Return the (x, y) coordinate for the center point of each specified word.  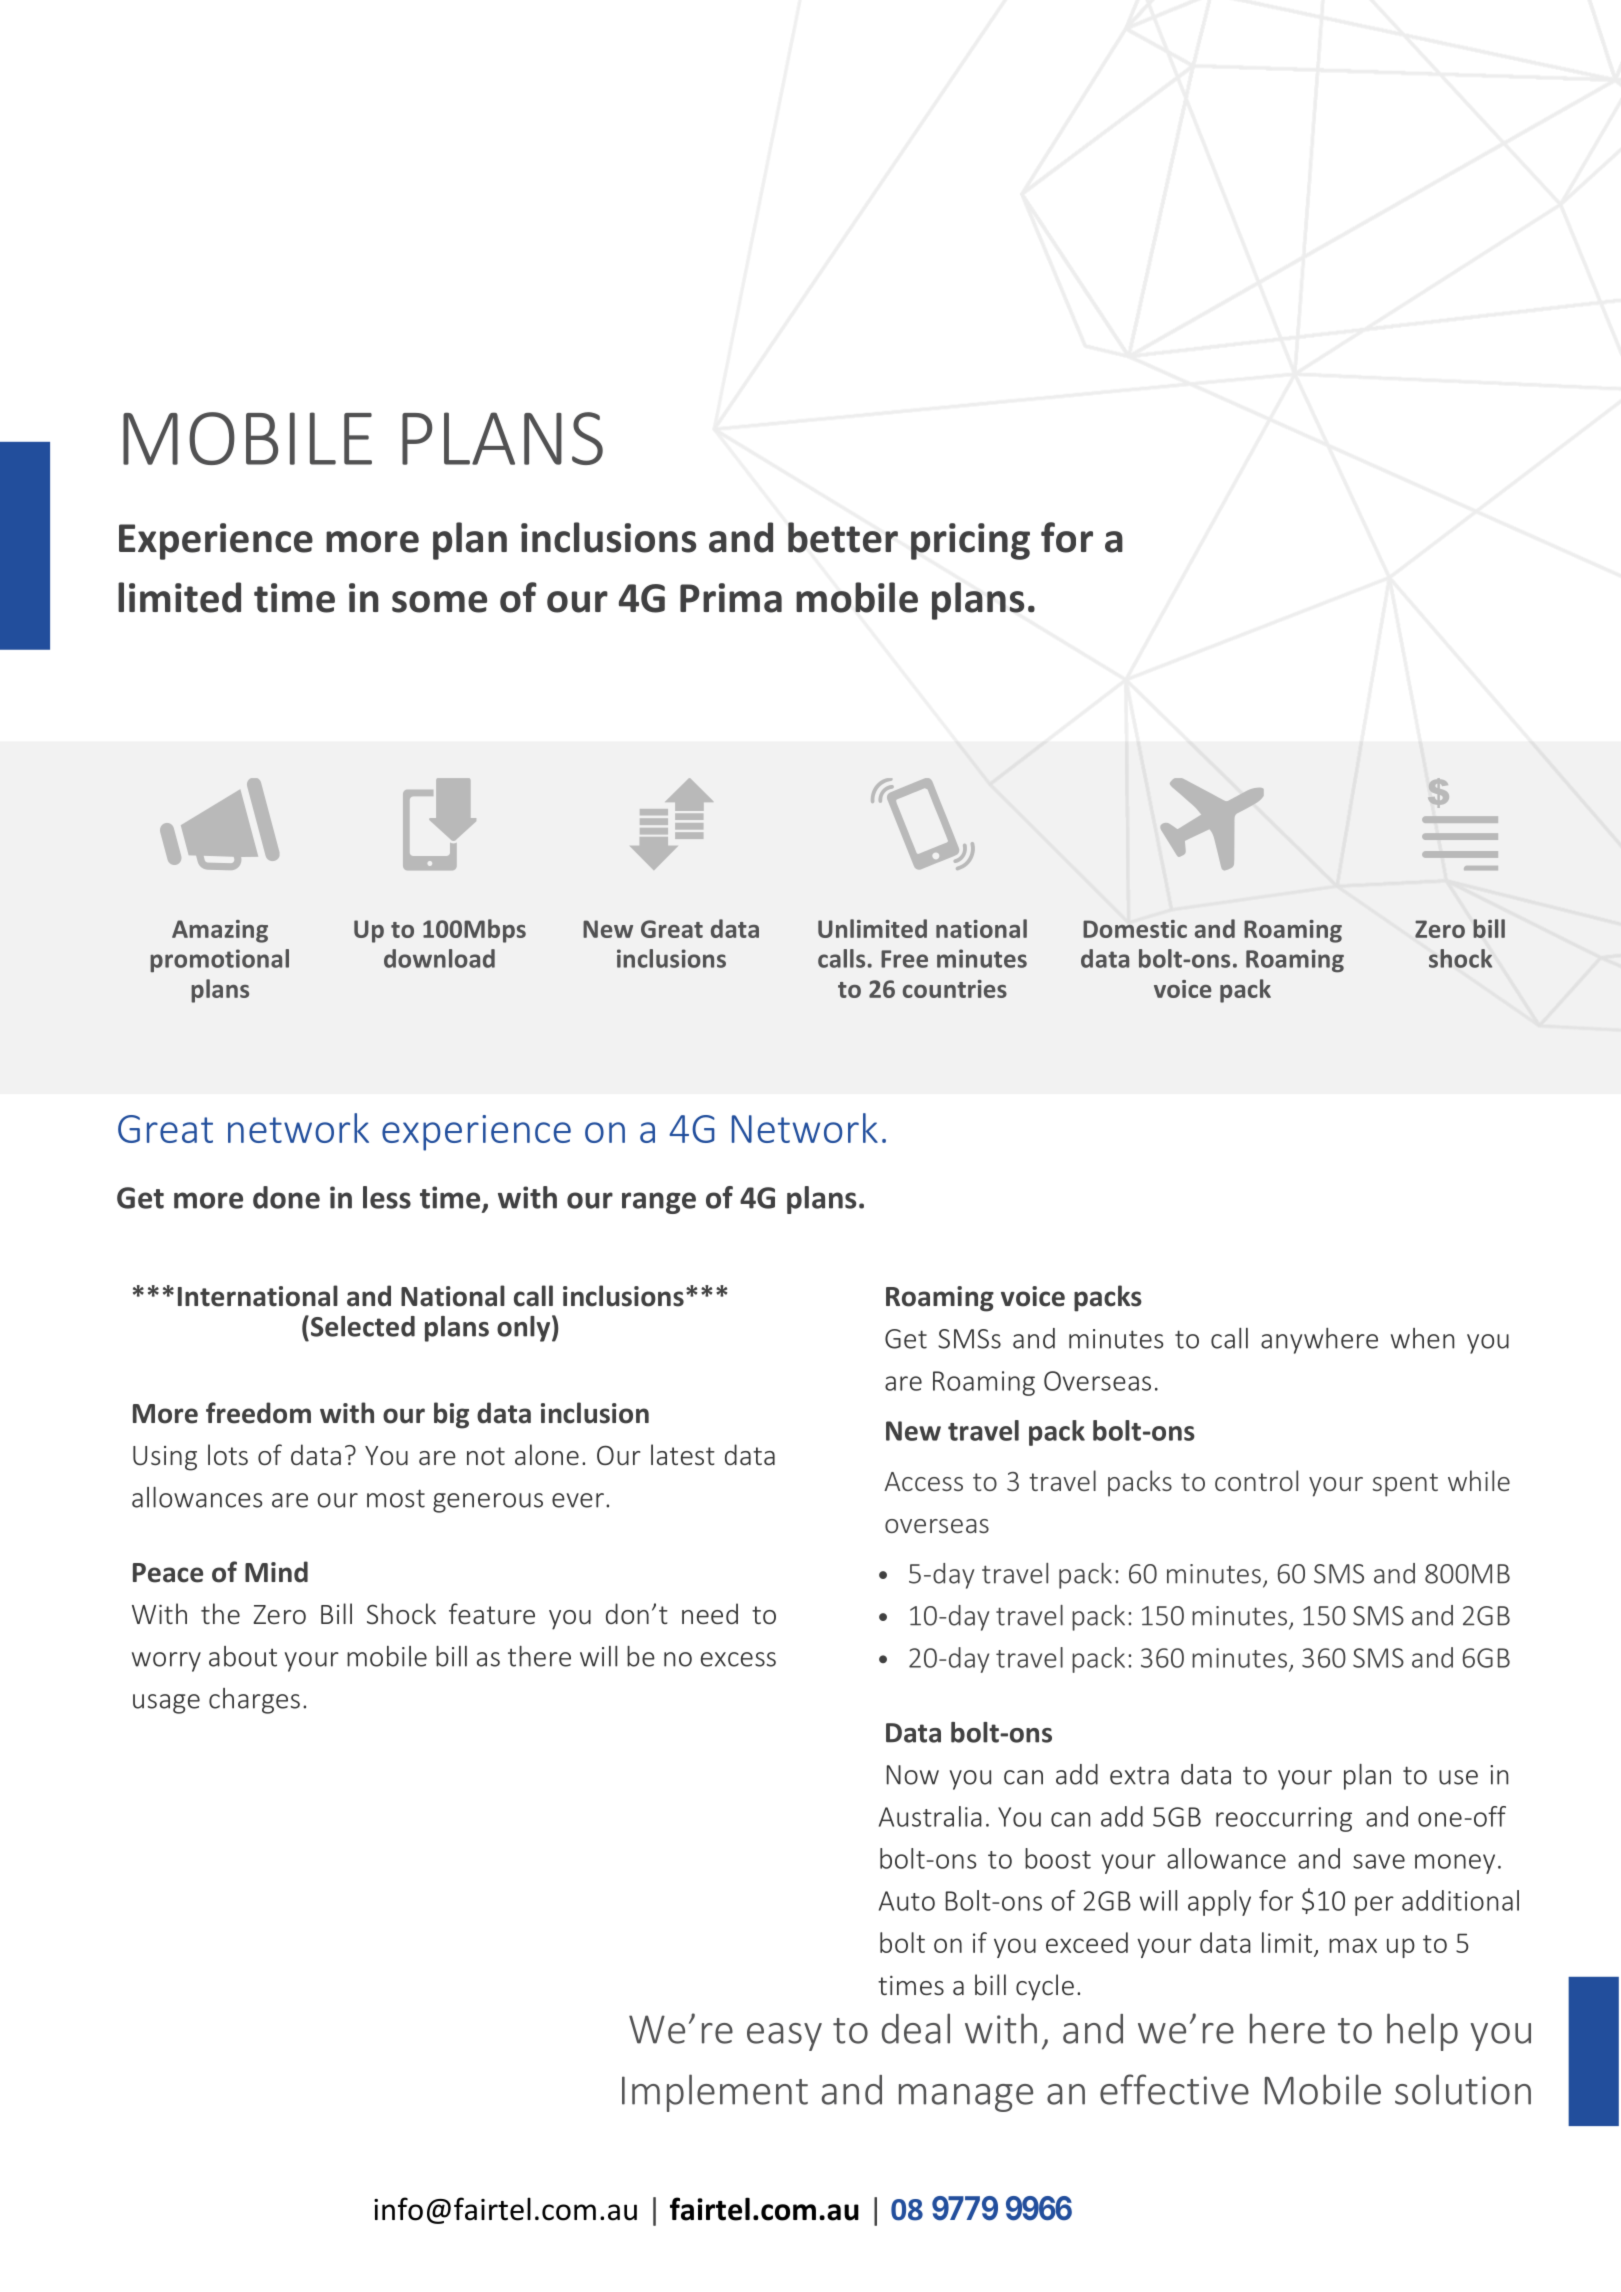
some (439, 602)
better (843, 537)
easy (784, 2037)
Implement (715, 2093)
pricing (970, 541)
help (1422, 2032)
